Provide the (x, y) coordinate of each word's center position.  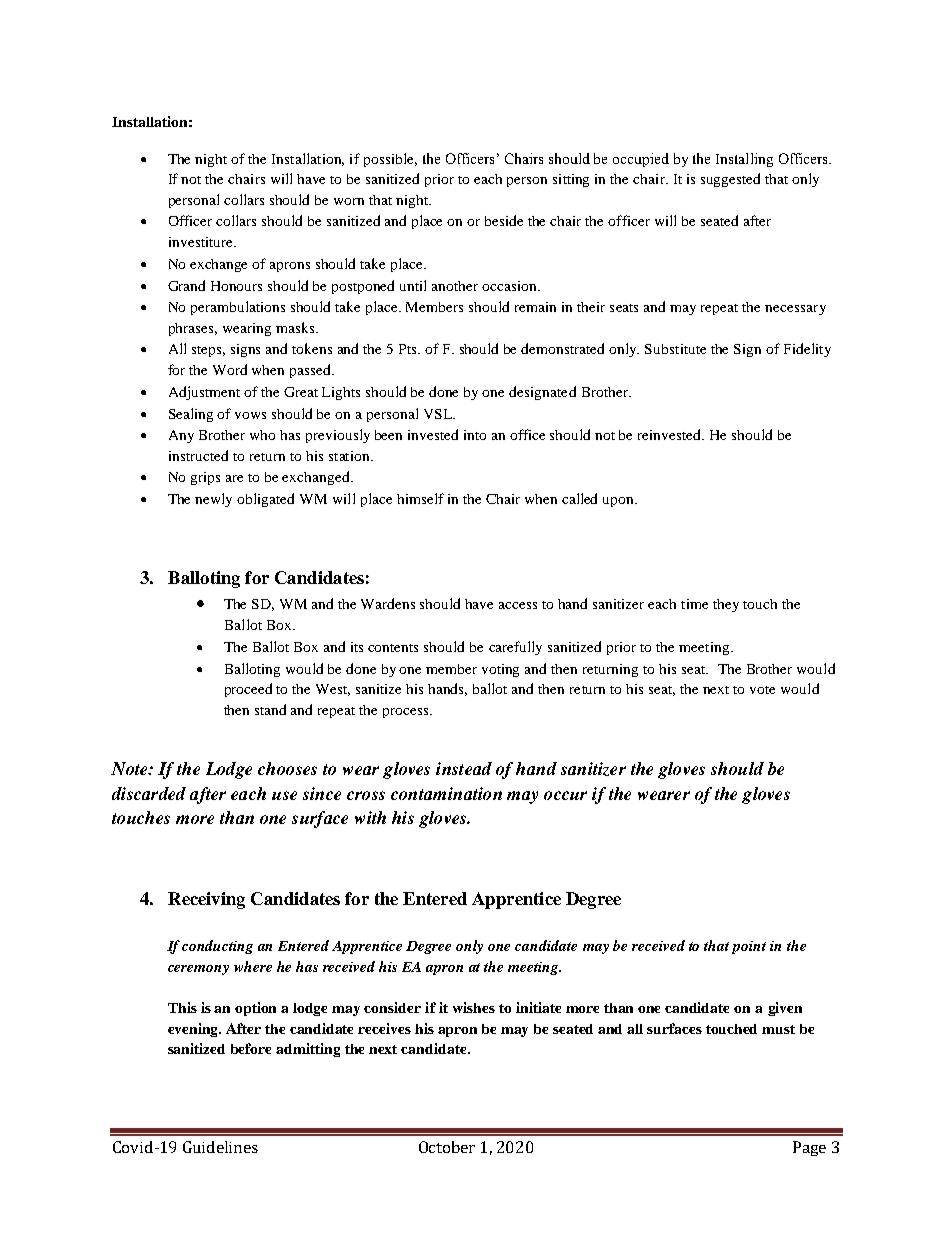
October (447, 1147)
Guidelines (220, 1147)
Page (809, 1148)
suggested (730, 180)
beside (504, 220)
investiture (202, 242)
